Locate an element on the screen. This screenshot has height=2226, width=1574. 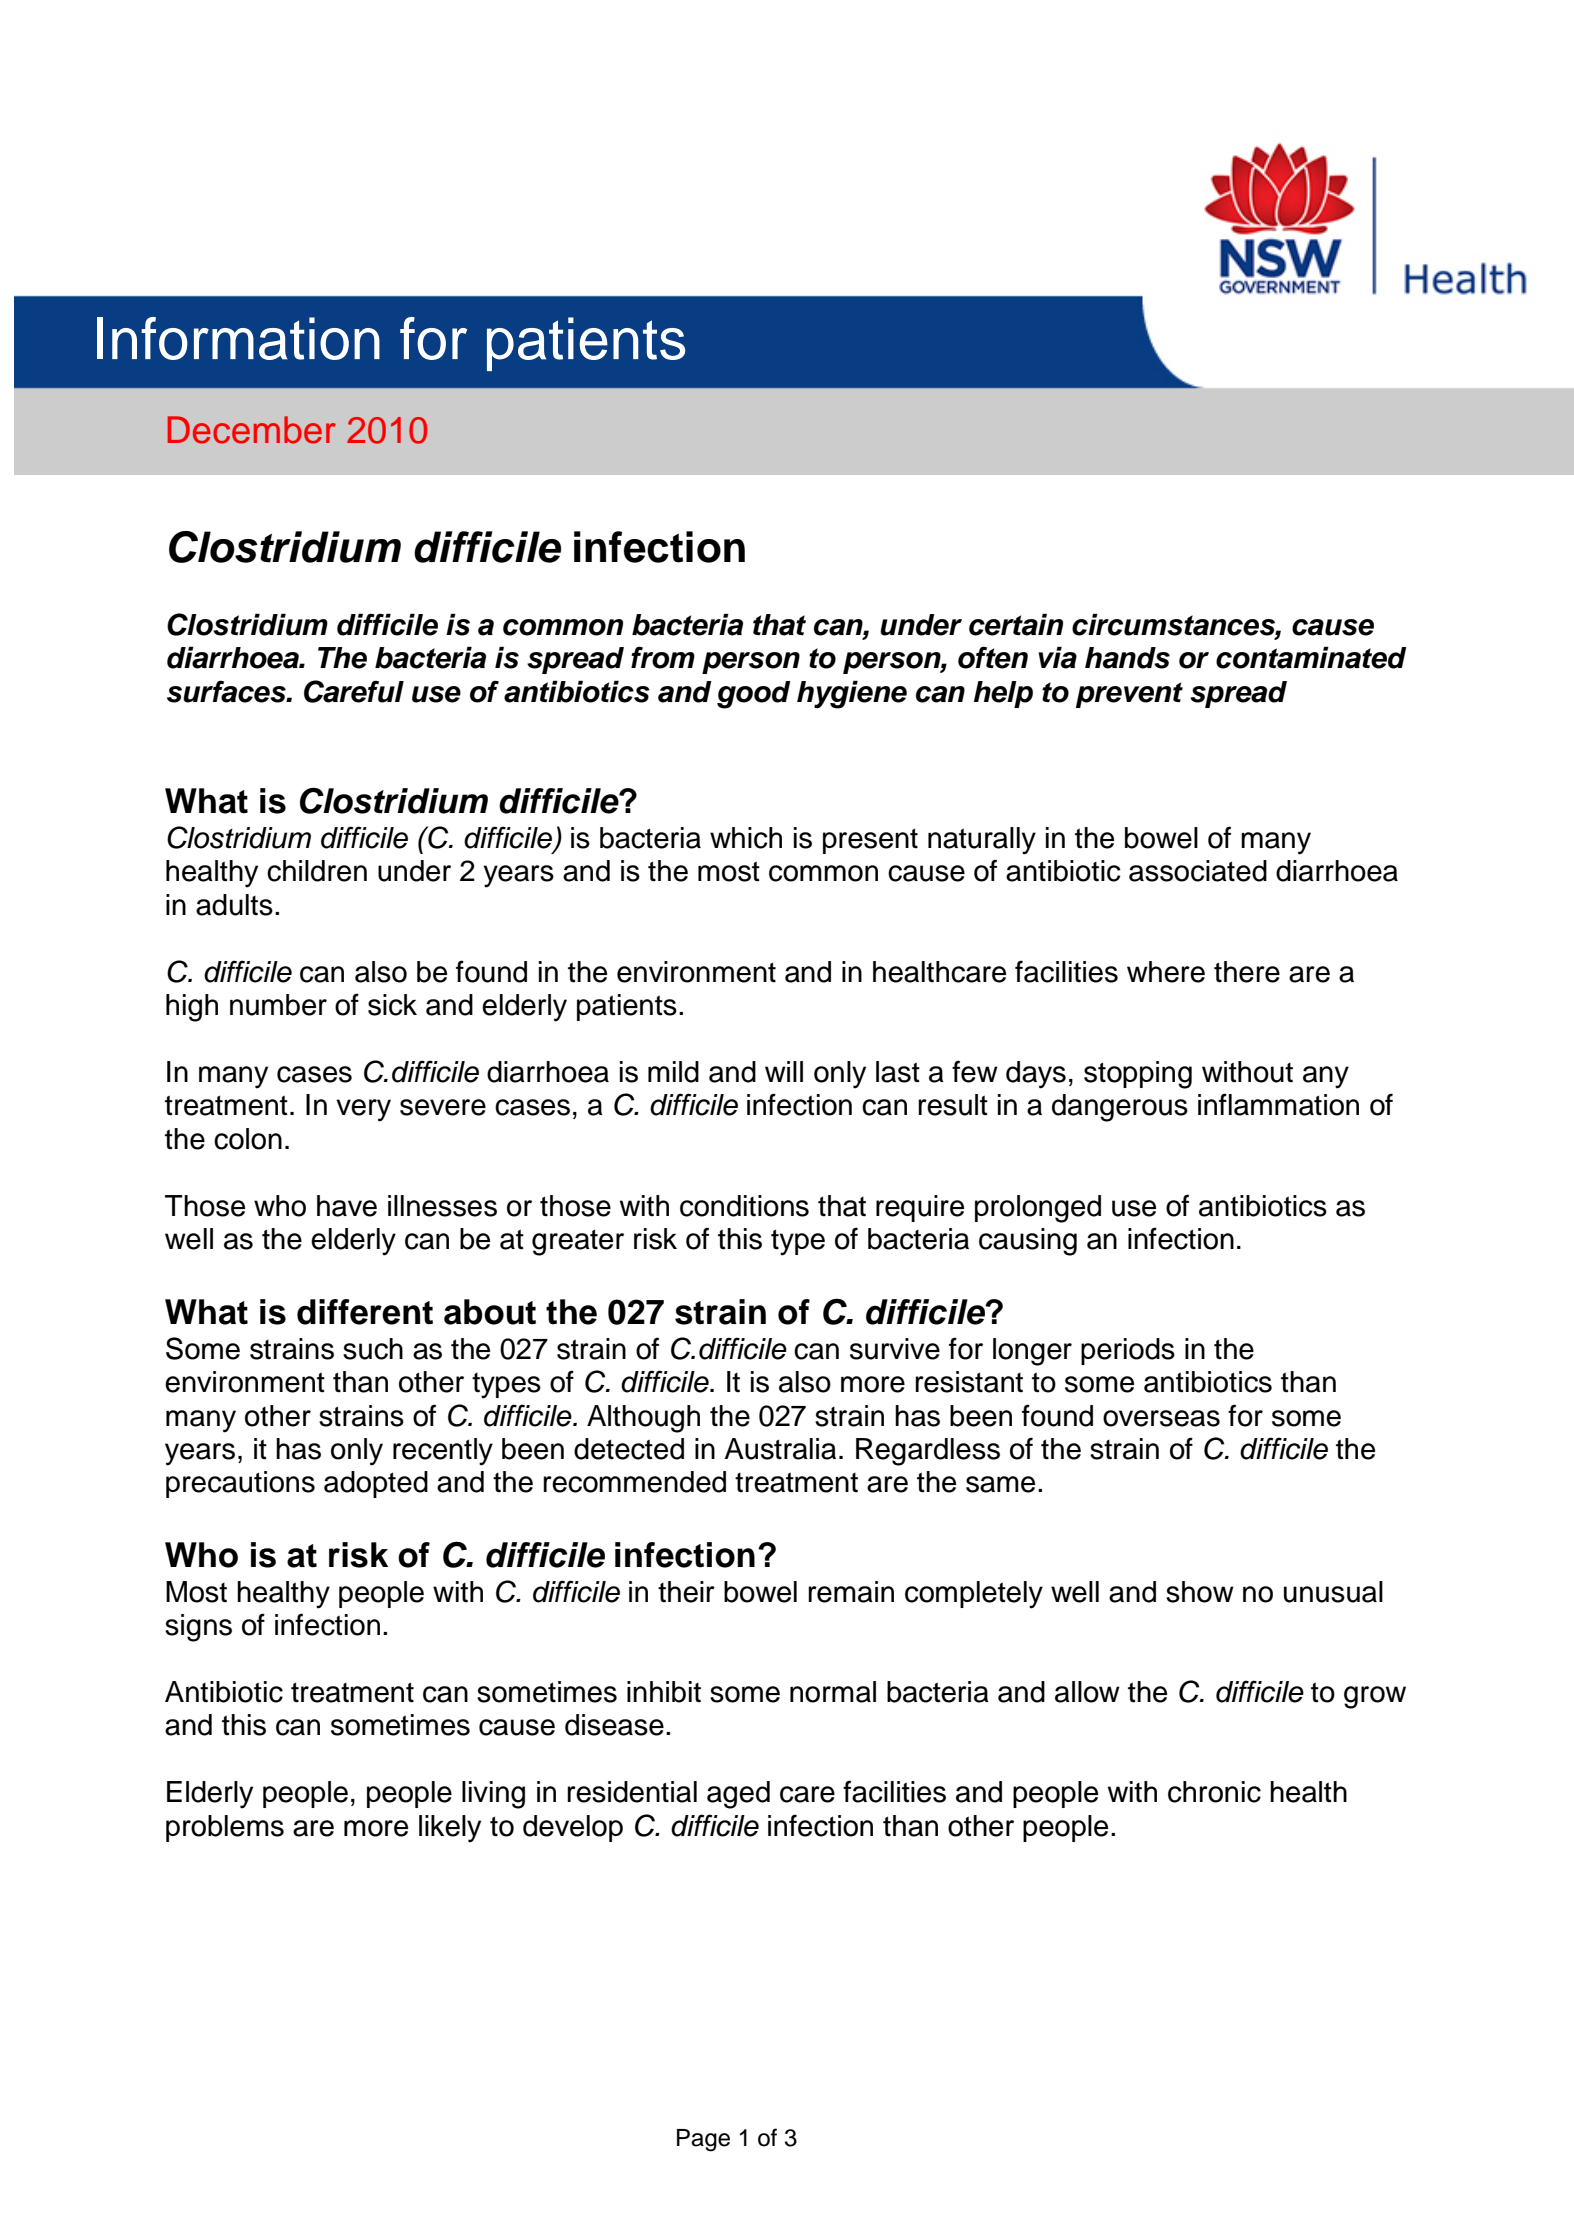
problems is located at coordinates (225, 1828).
